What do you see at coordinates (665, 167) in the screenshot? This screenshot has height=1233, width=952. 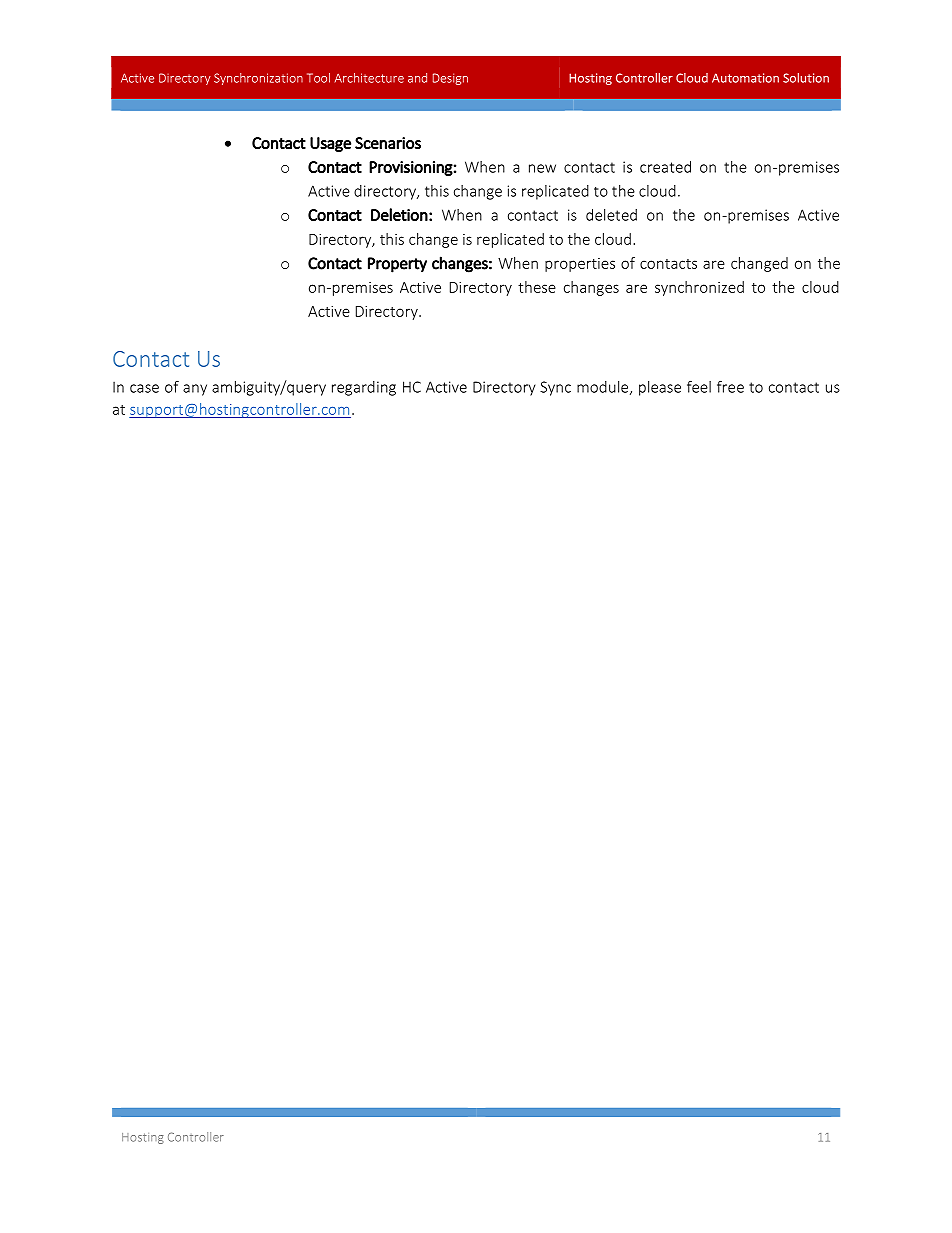 I see `created` at bounding box center [665, 167].
